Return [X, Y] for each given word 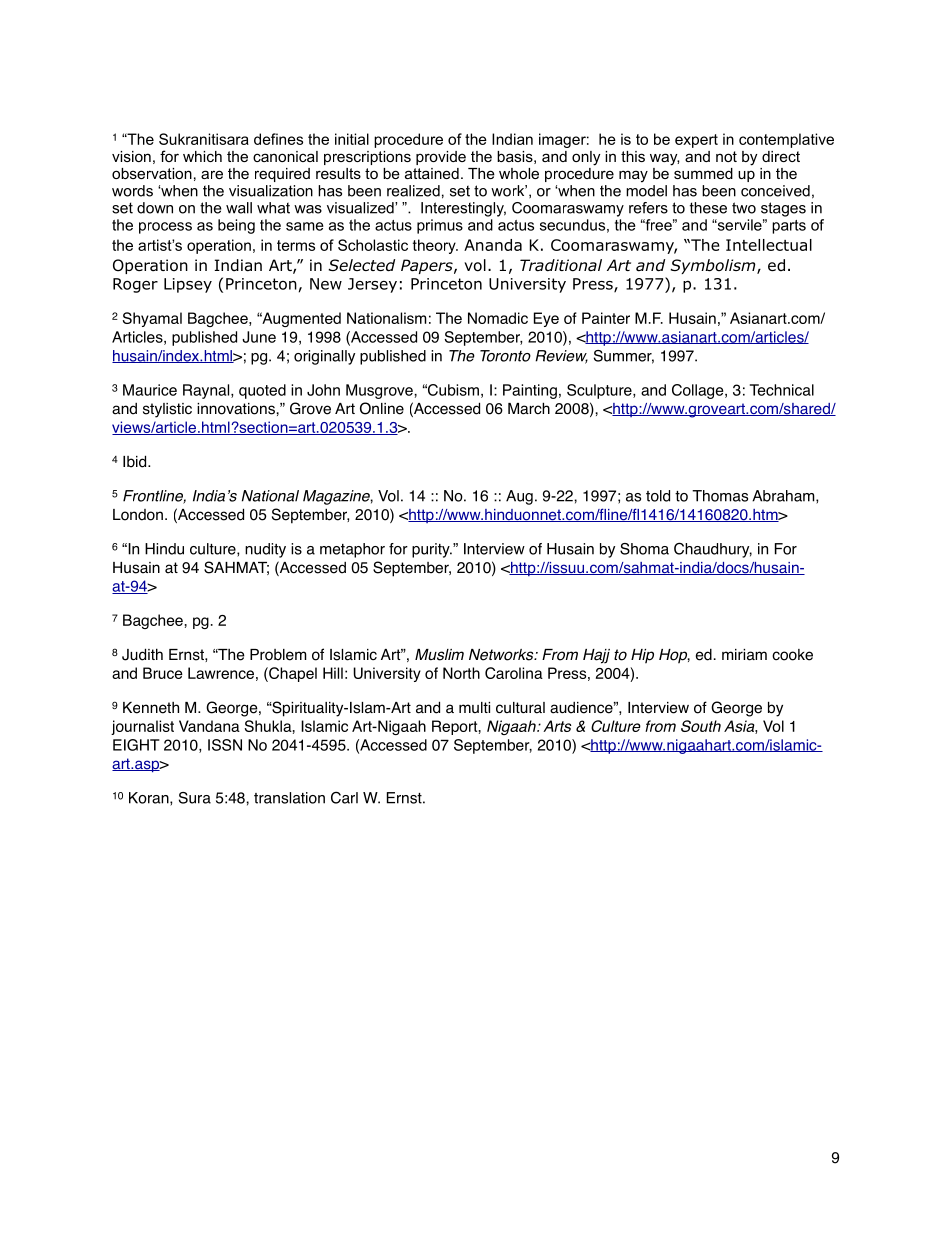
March [529, 408]
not [726, 156]
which [202, 156]
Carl [344, 798]
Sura [195, 798]
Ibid [136, 461]
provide [441, 158]
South [701, 726]
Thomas [720, 496]
